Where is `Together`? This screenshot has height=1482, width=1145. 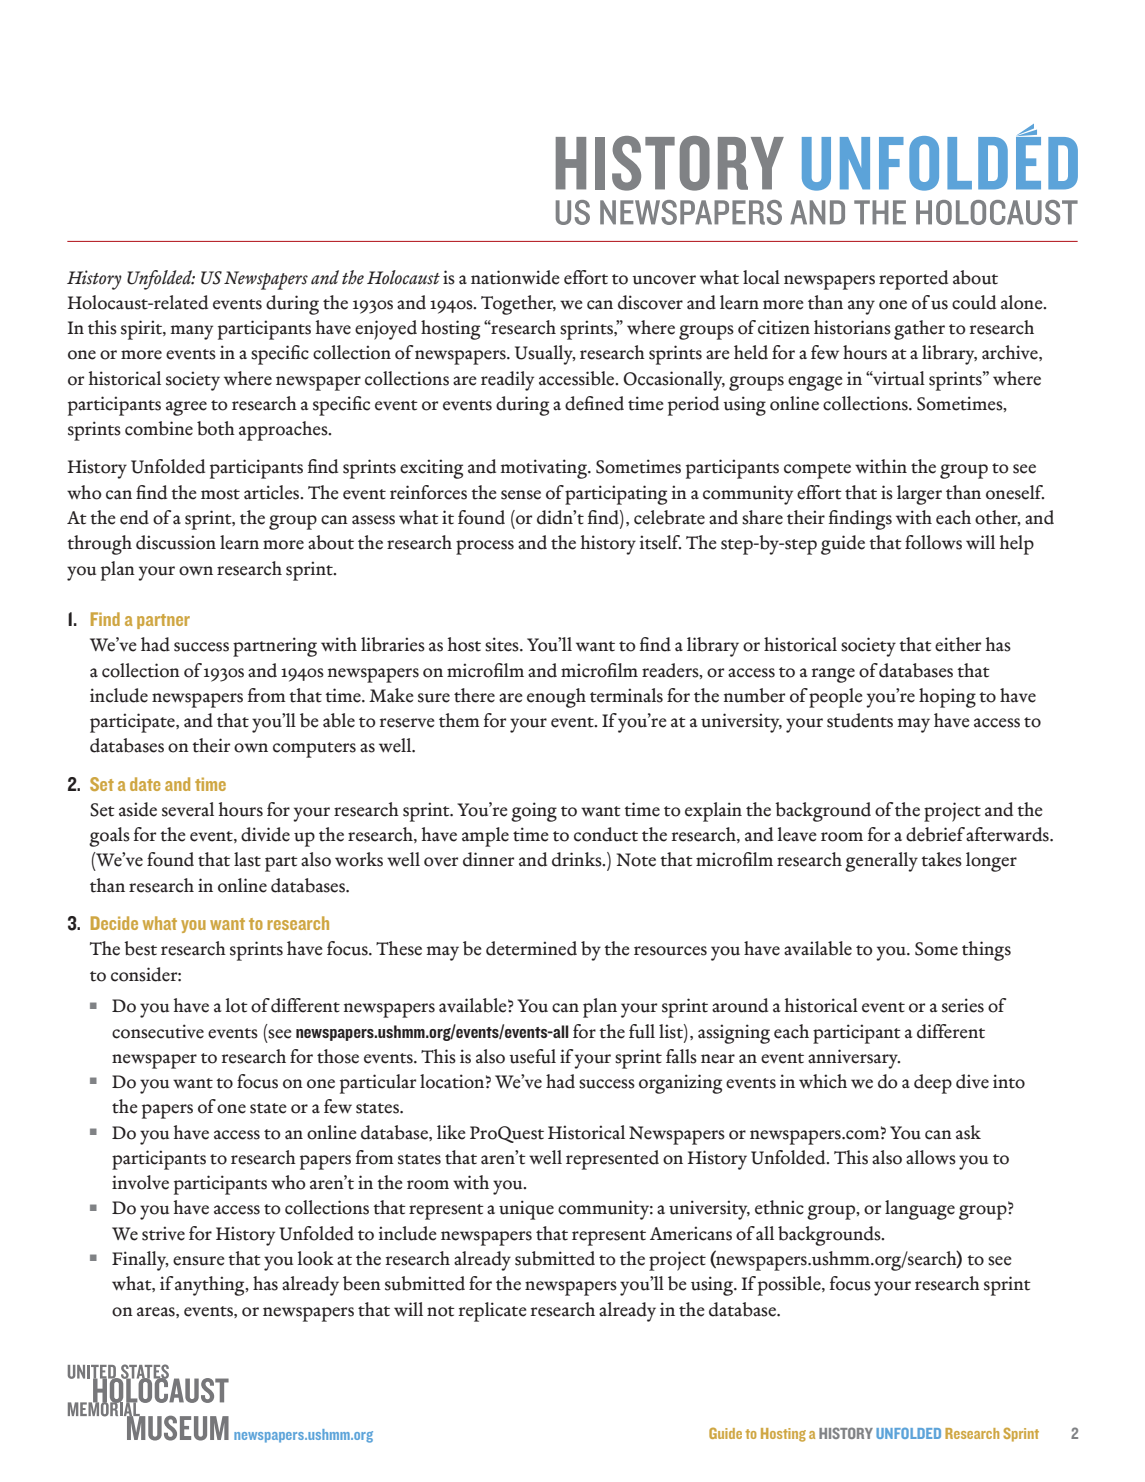
Together is located at coordinates (518, 305).
